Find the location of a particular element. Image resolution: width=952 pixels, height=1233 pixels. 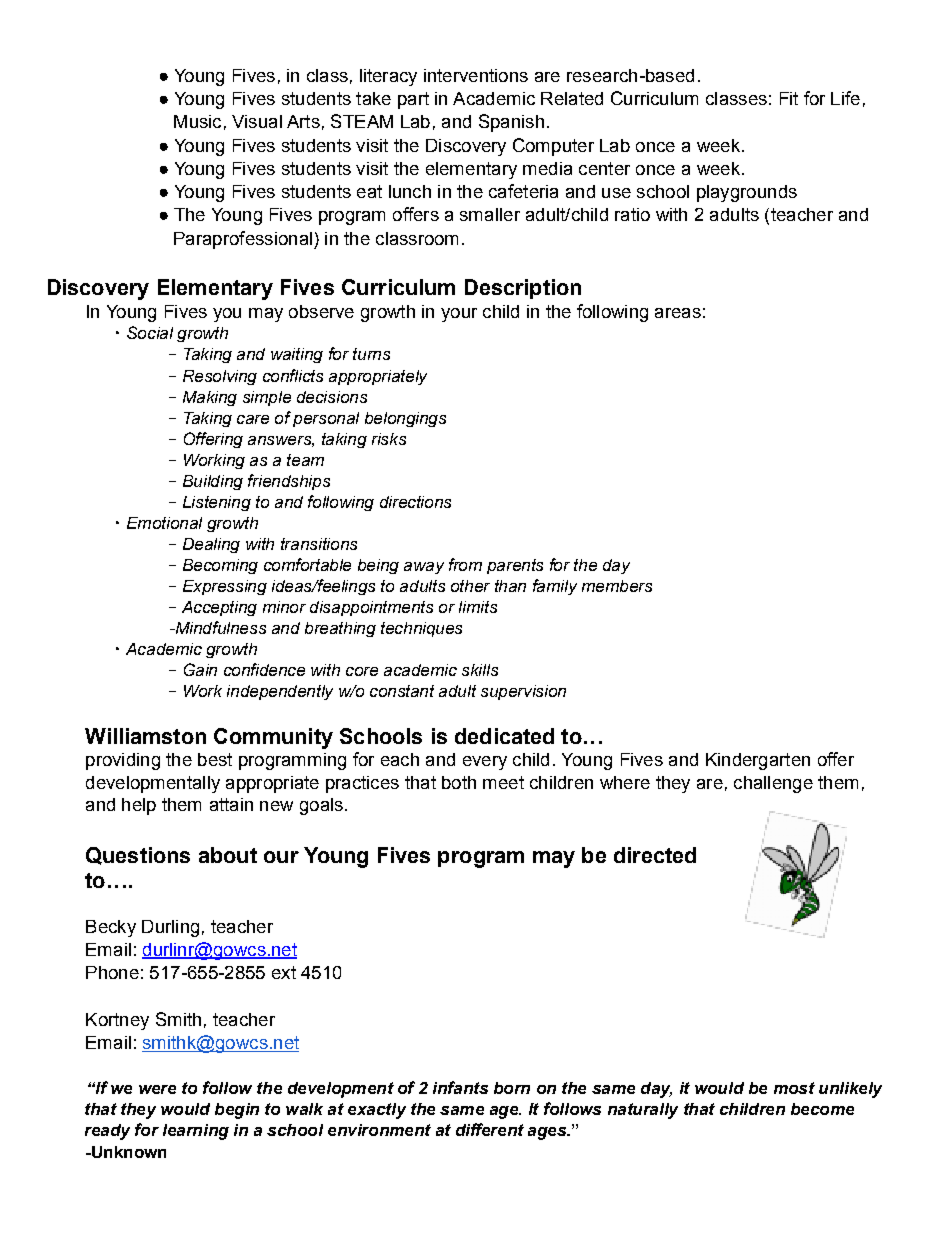

Building is located at coordinates (213, 482).
